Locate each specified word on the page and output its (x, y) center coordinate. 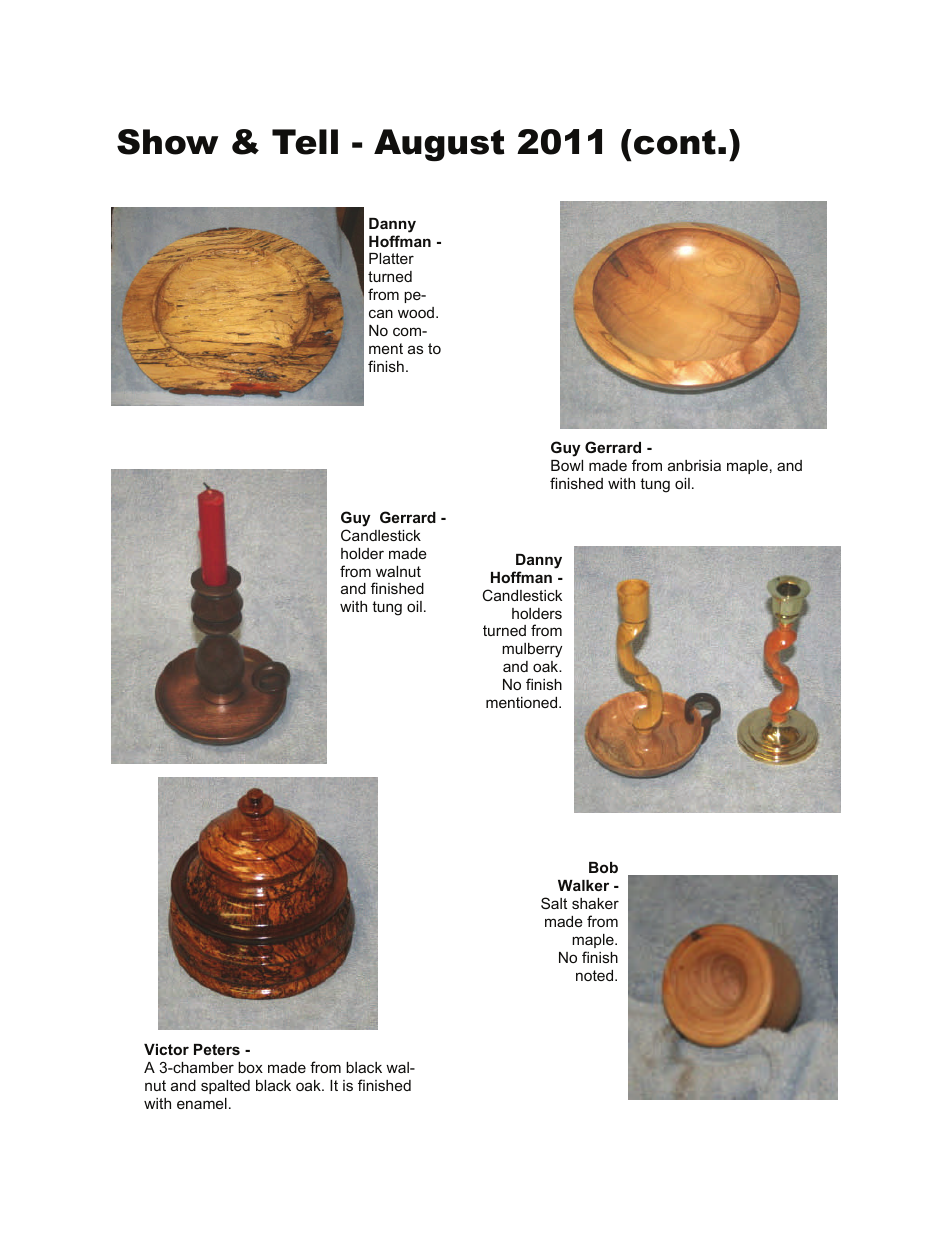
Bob (603, 867)
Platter (391, 258)
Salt (554, 903)
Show (167, 142)
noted (596, 975)
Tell (305, 142)
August (439, 145)
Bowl (567, 465)
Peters (217, 1049)
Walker (583, 885)
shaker (595, 903)
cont (675, 142)
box (250, 1067)
